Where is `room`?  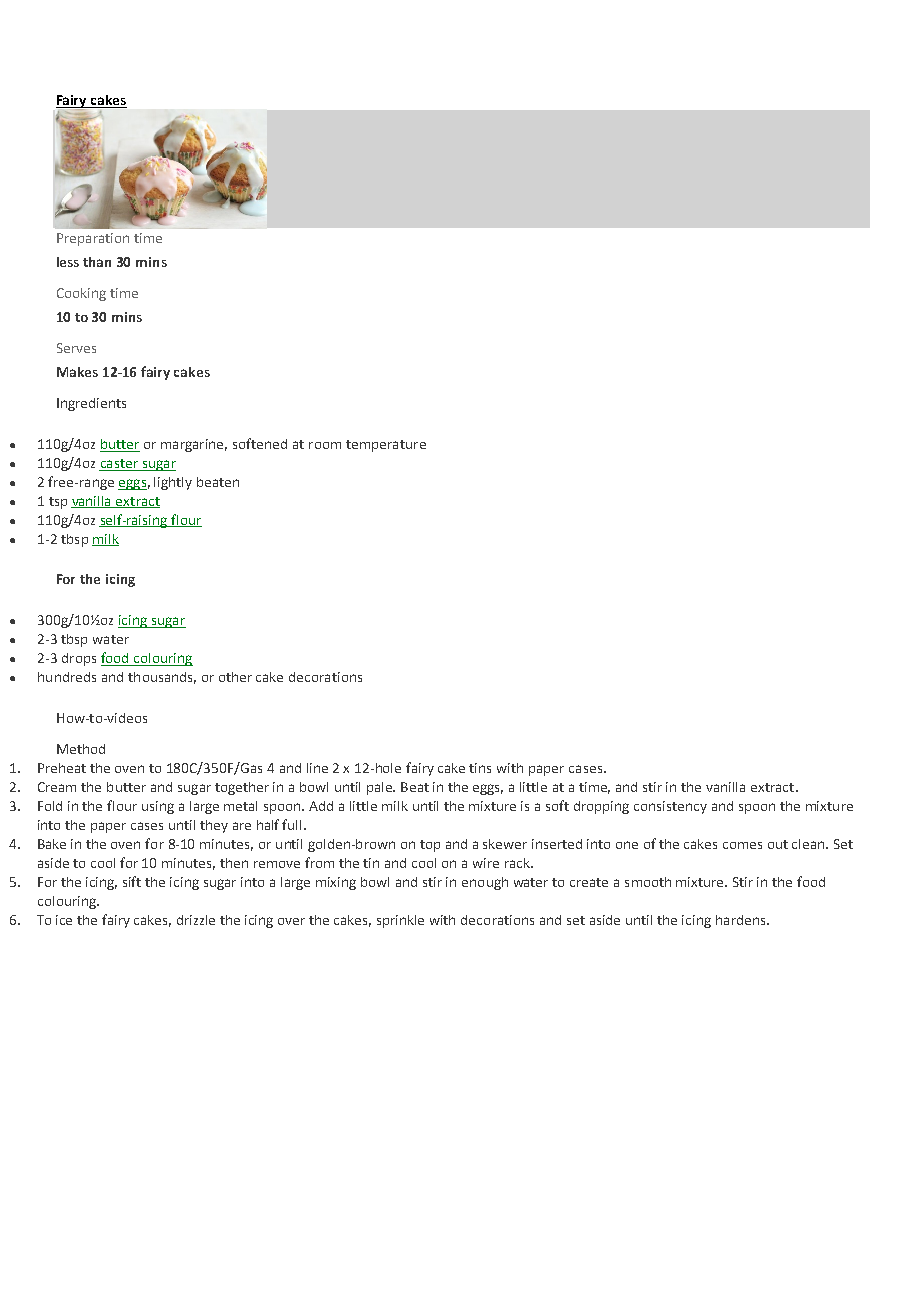 room is located at coordinates (325, 445).
